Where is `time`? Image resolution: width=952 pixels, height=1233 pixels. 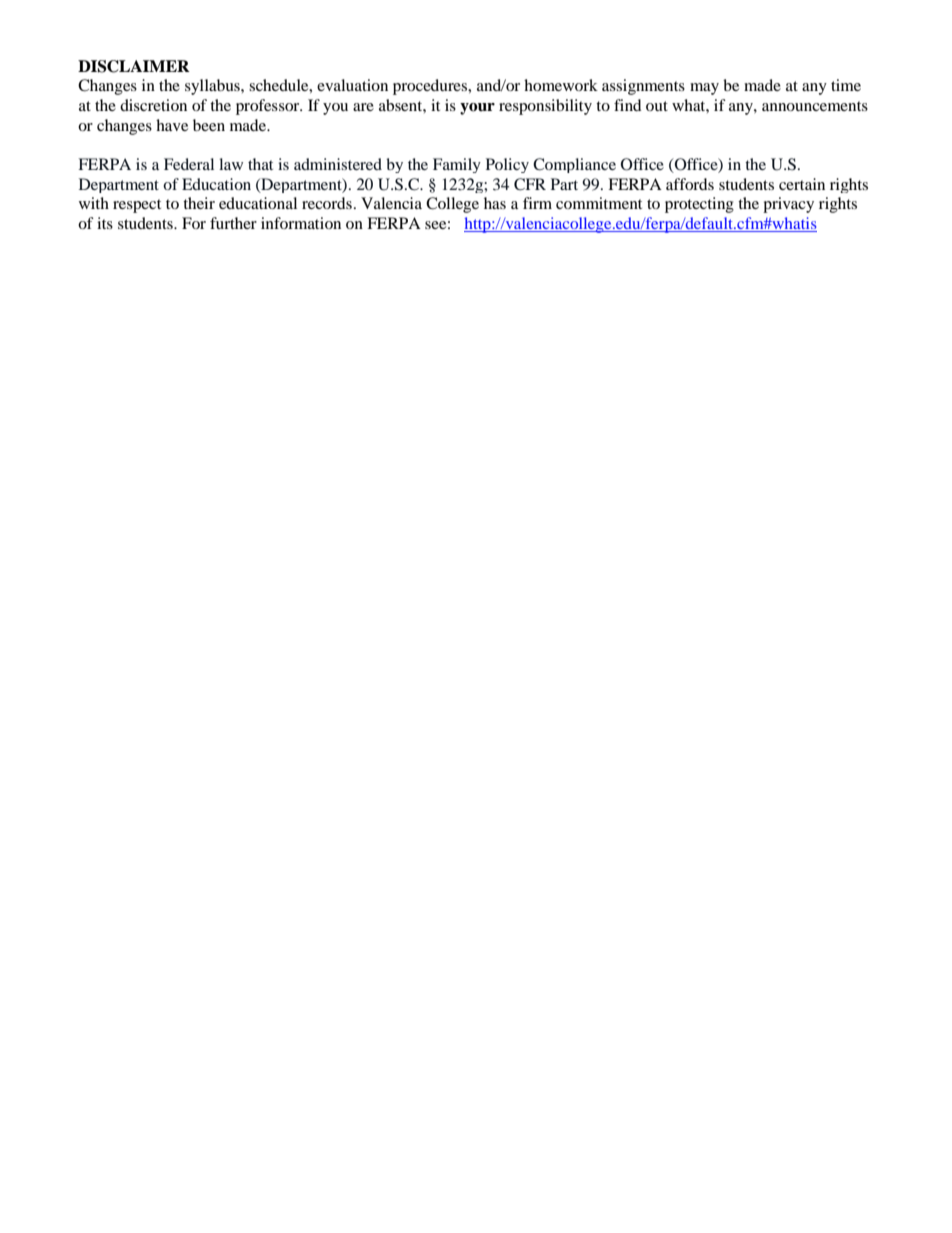
time is located at coordinates (846, 85).
